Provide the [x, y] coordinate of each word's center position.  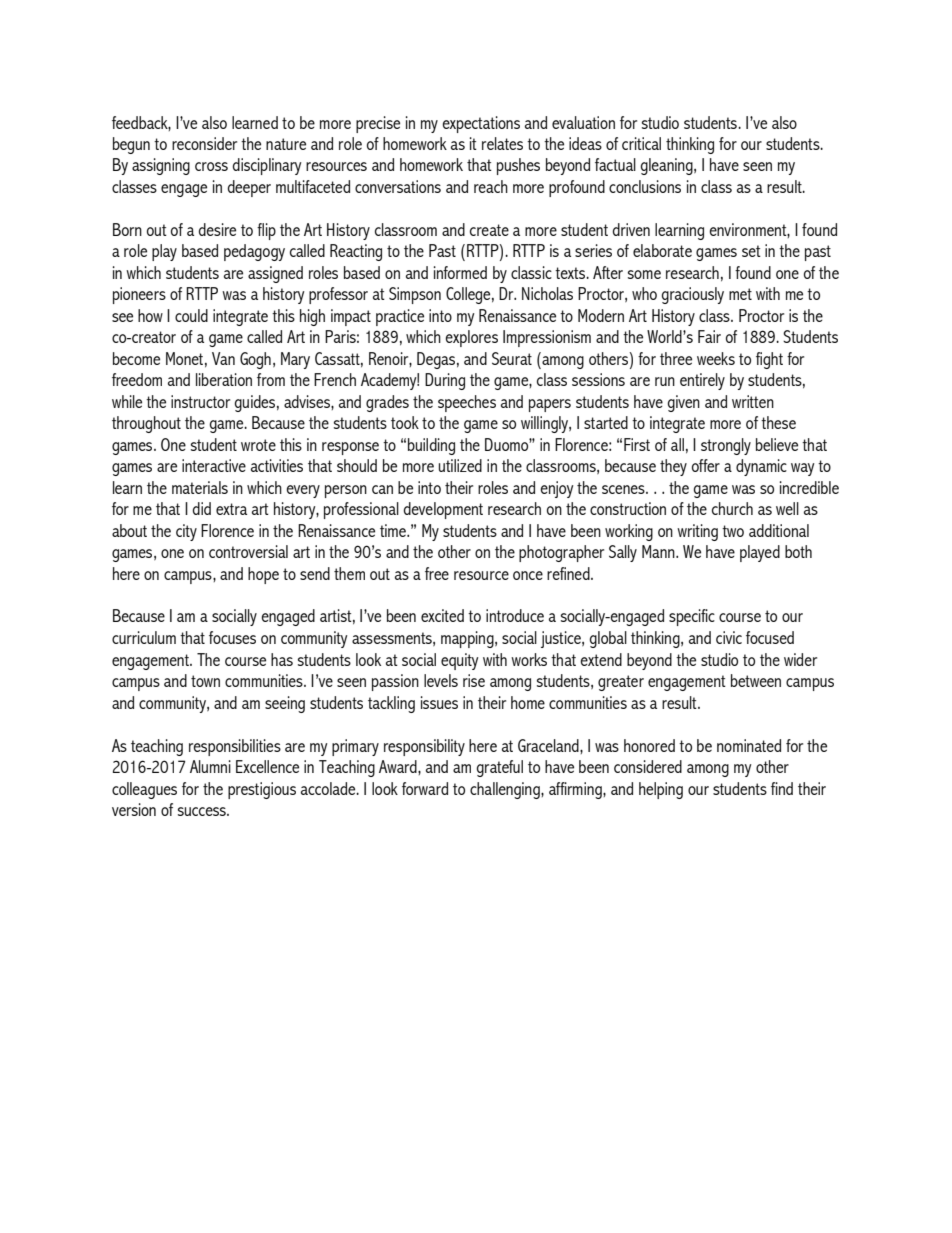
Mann [659, 551]
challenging [506, 790]
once [528, 575]
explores [471, 338]
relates [502, 143]
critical [641, 143]
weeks [716, 358]
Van [223, 358]
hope [263, 575]
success [203, 811]
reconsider [204, 143]
